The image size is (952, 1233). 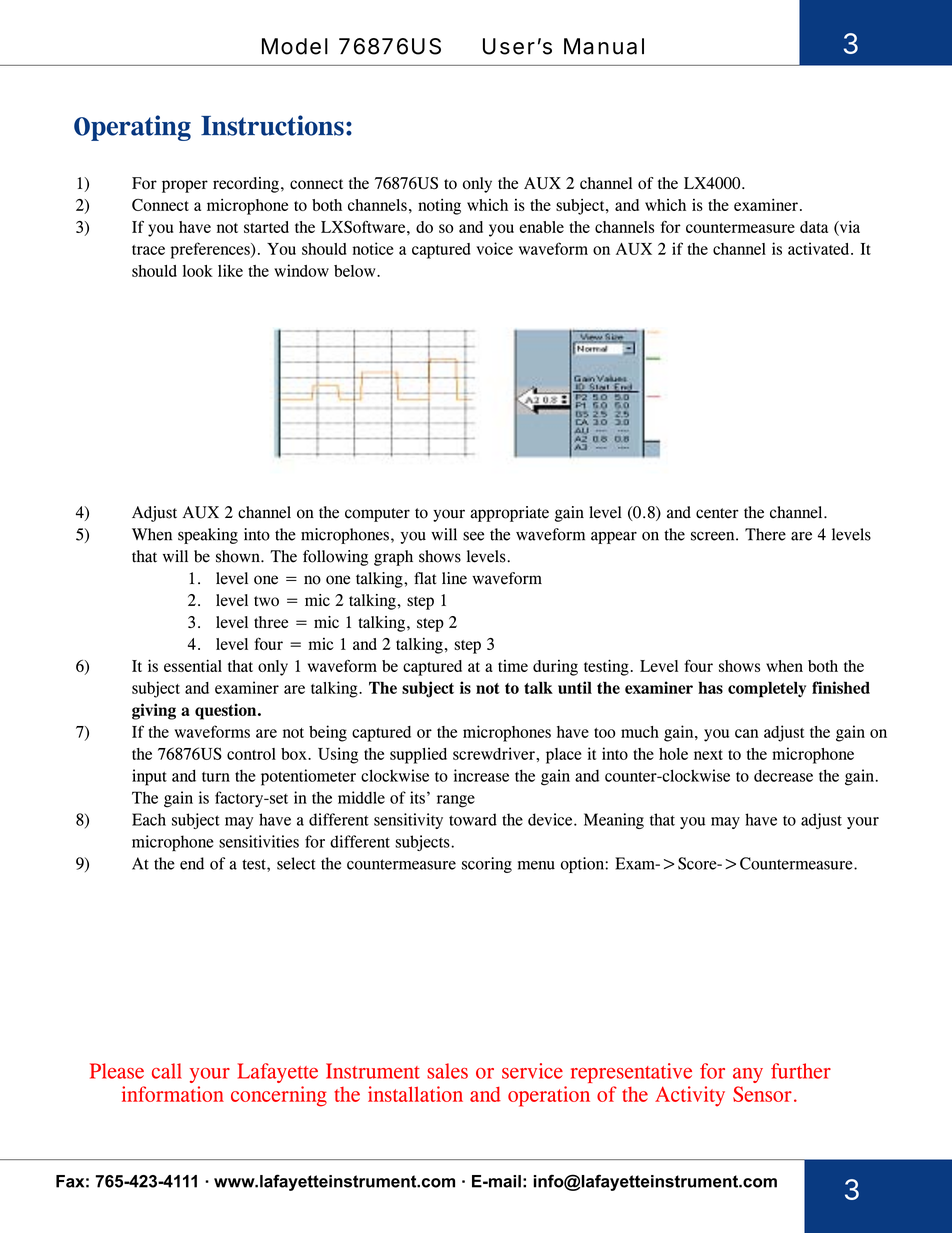 I want to click on sales, so click(x=447, y=1071).
